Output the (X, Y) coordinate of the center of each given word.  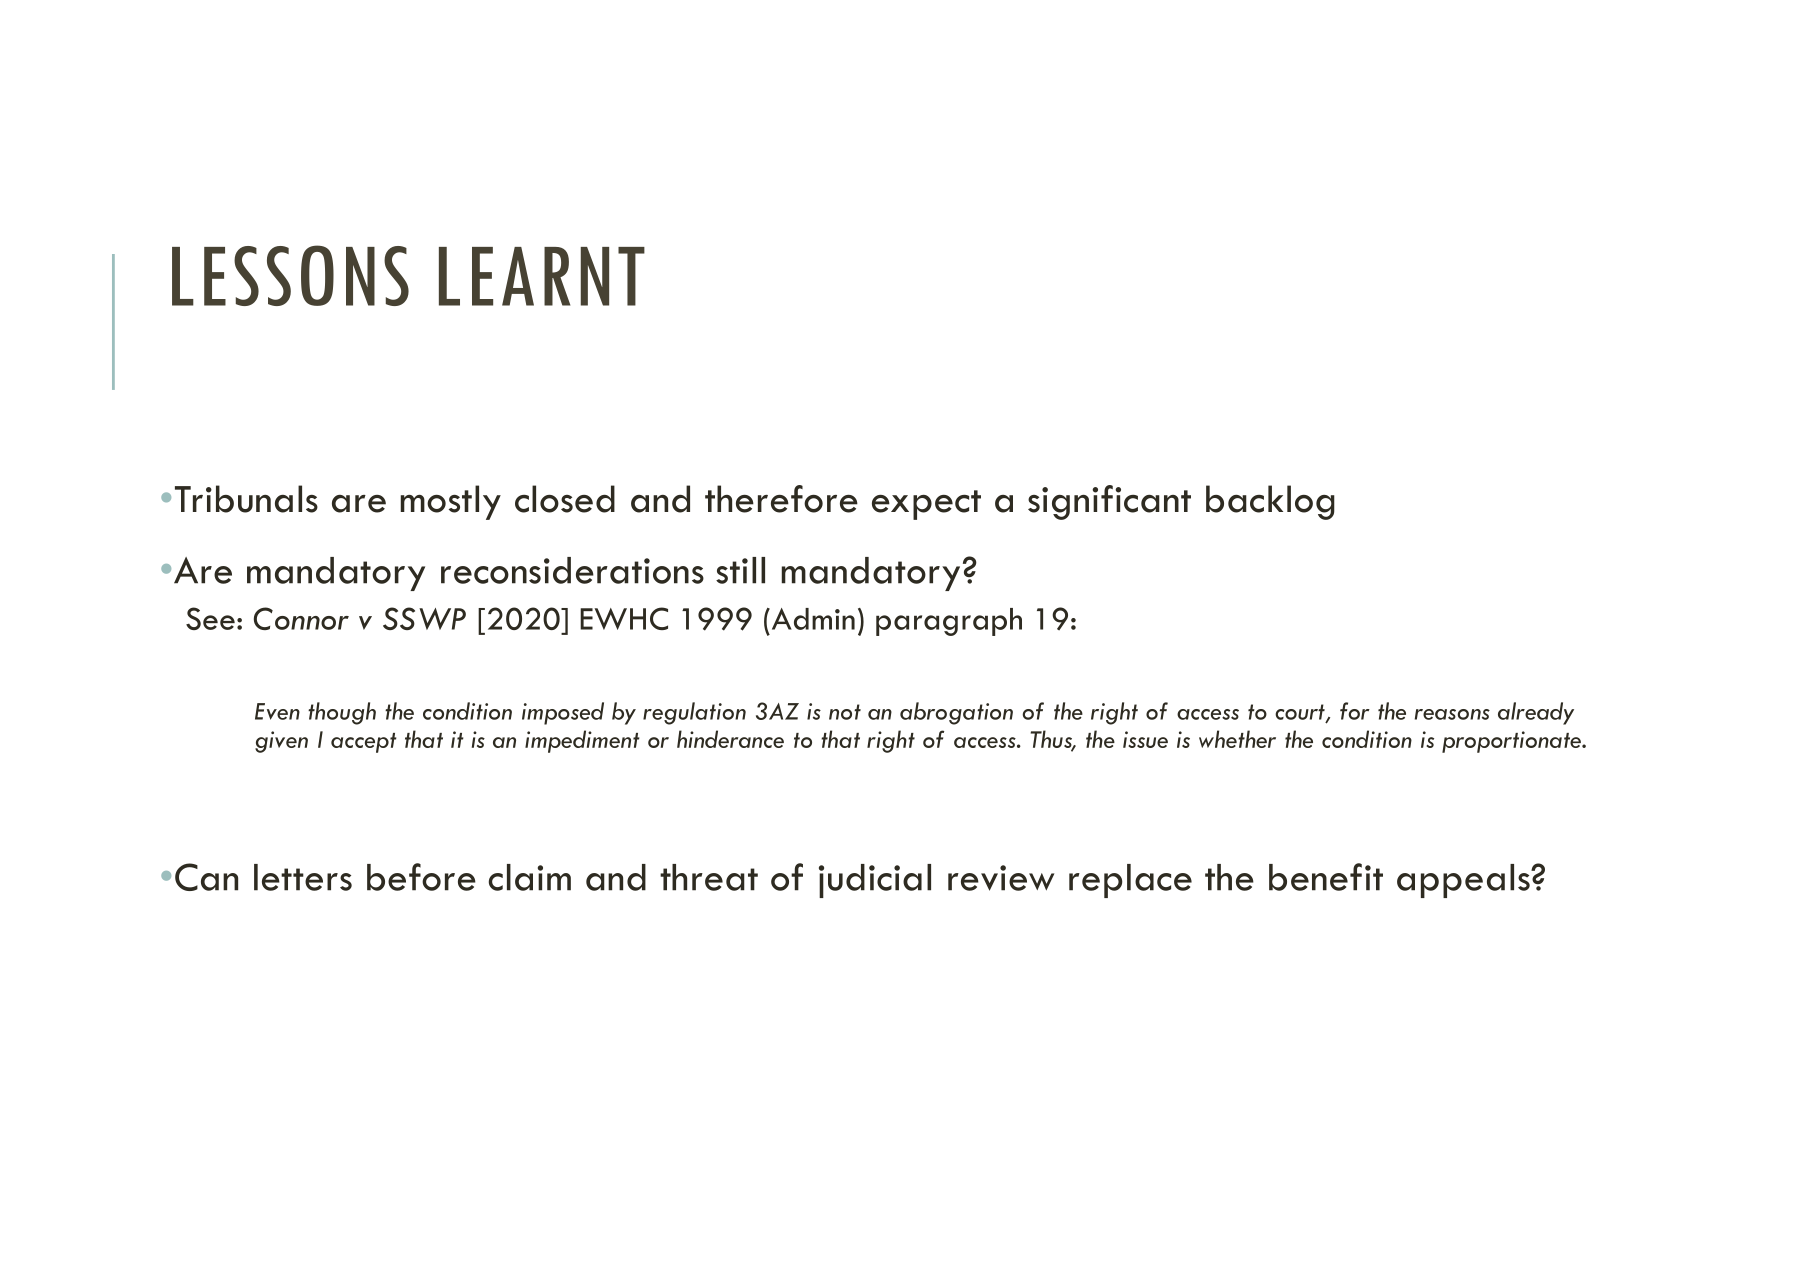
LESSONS (290, 275)
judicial (875, 881)
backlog (1270, 502)
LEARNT (542, 276)
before (421, 877)
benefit (1326, 877)
